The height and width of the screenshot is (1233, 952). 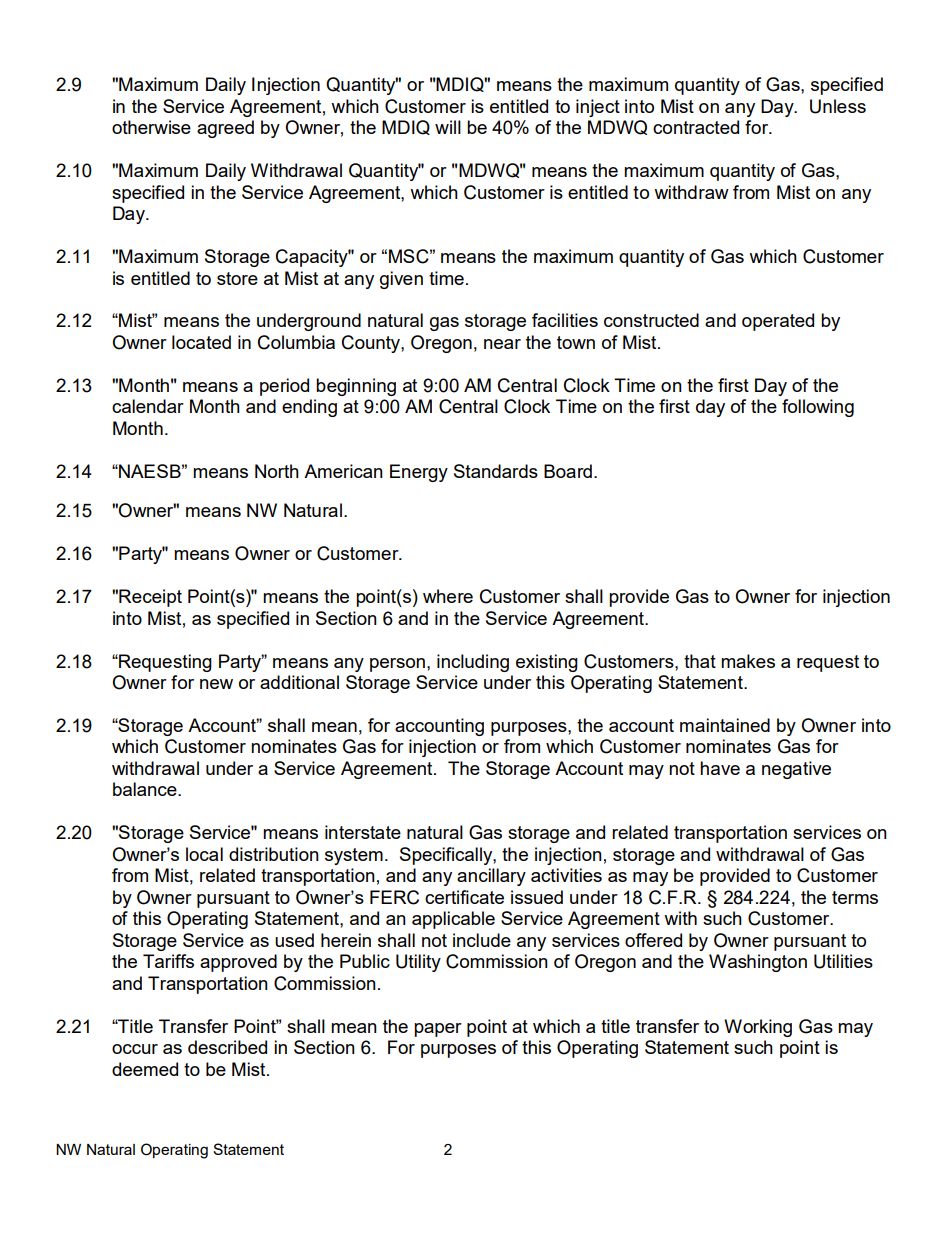 I want to click on including, so click(x=473, y=663).
